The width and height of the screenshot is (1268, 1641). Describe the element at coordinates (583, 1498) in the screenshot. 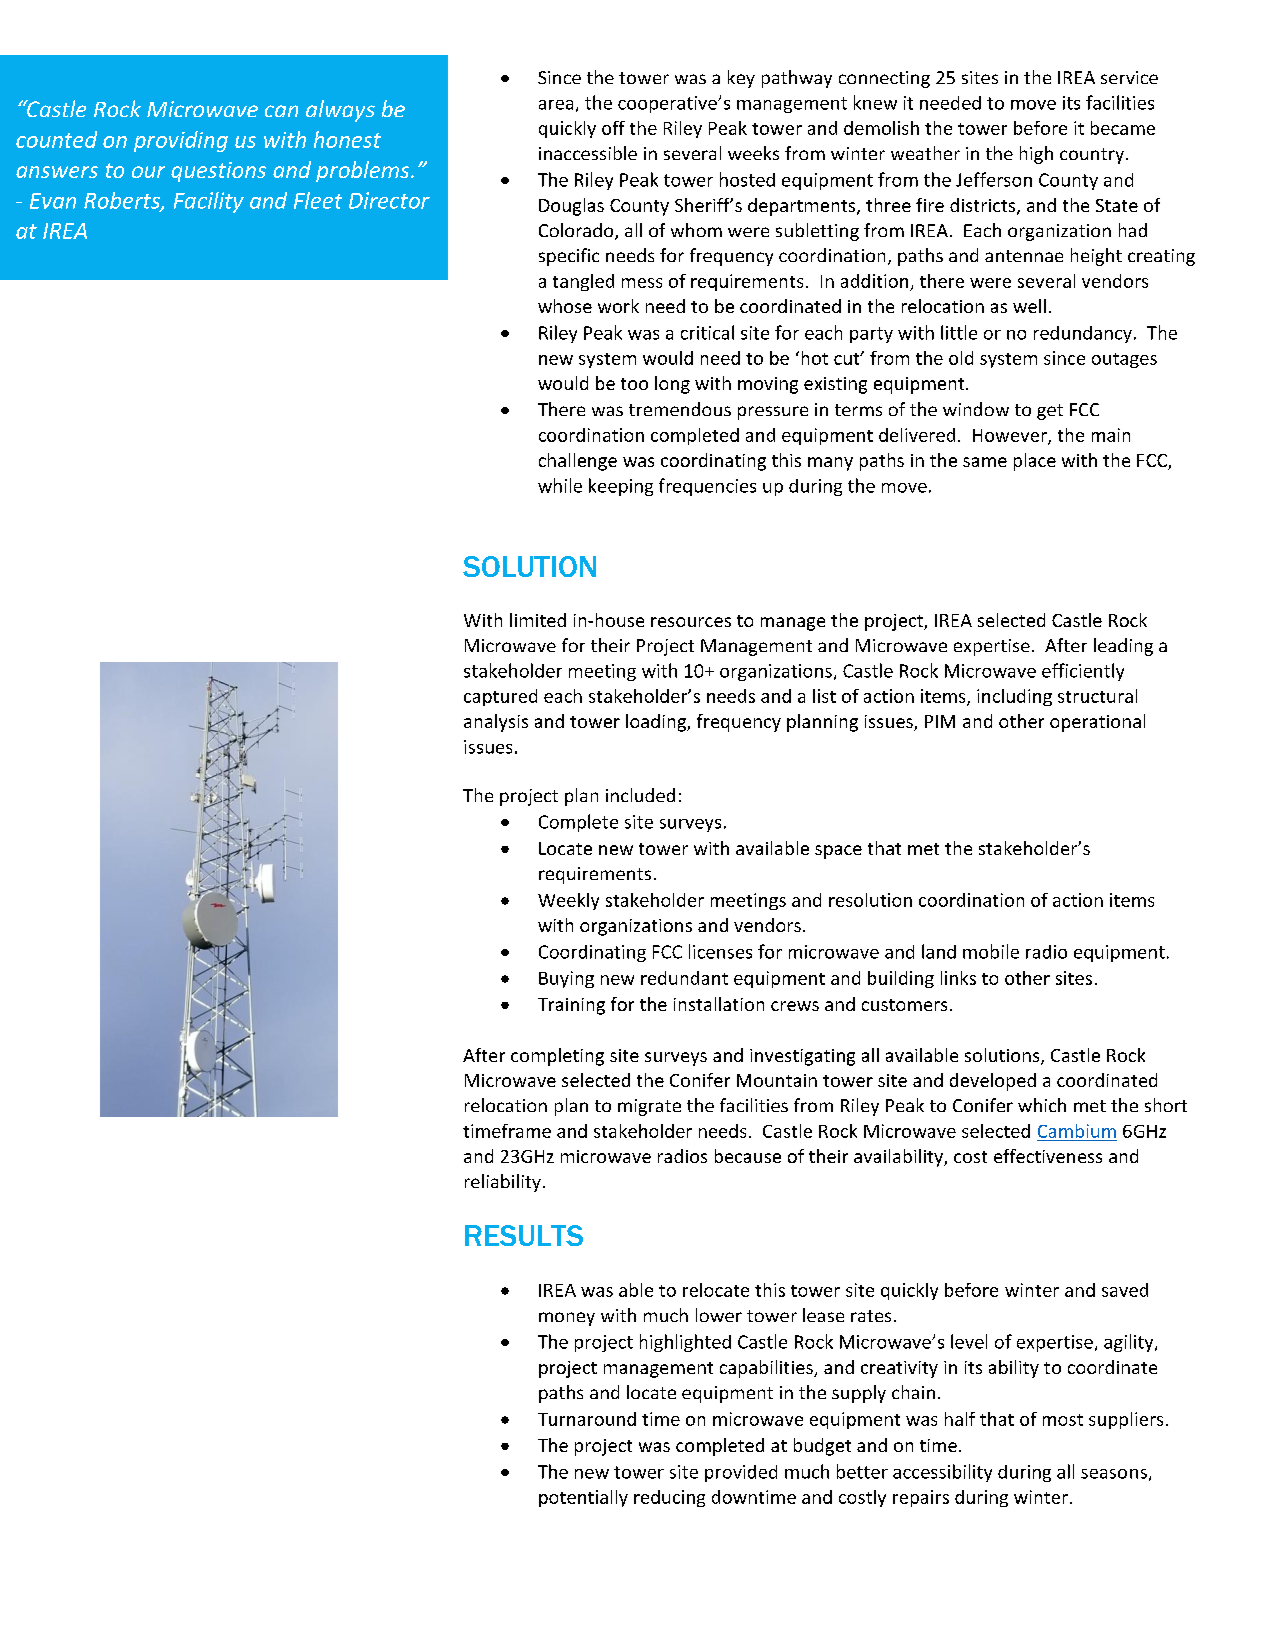

I see `potentially` at that location.
